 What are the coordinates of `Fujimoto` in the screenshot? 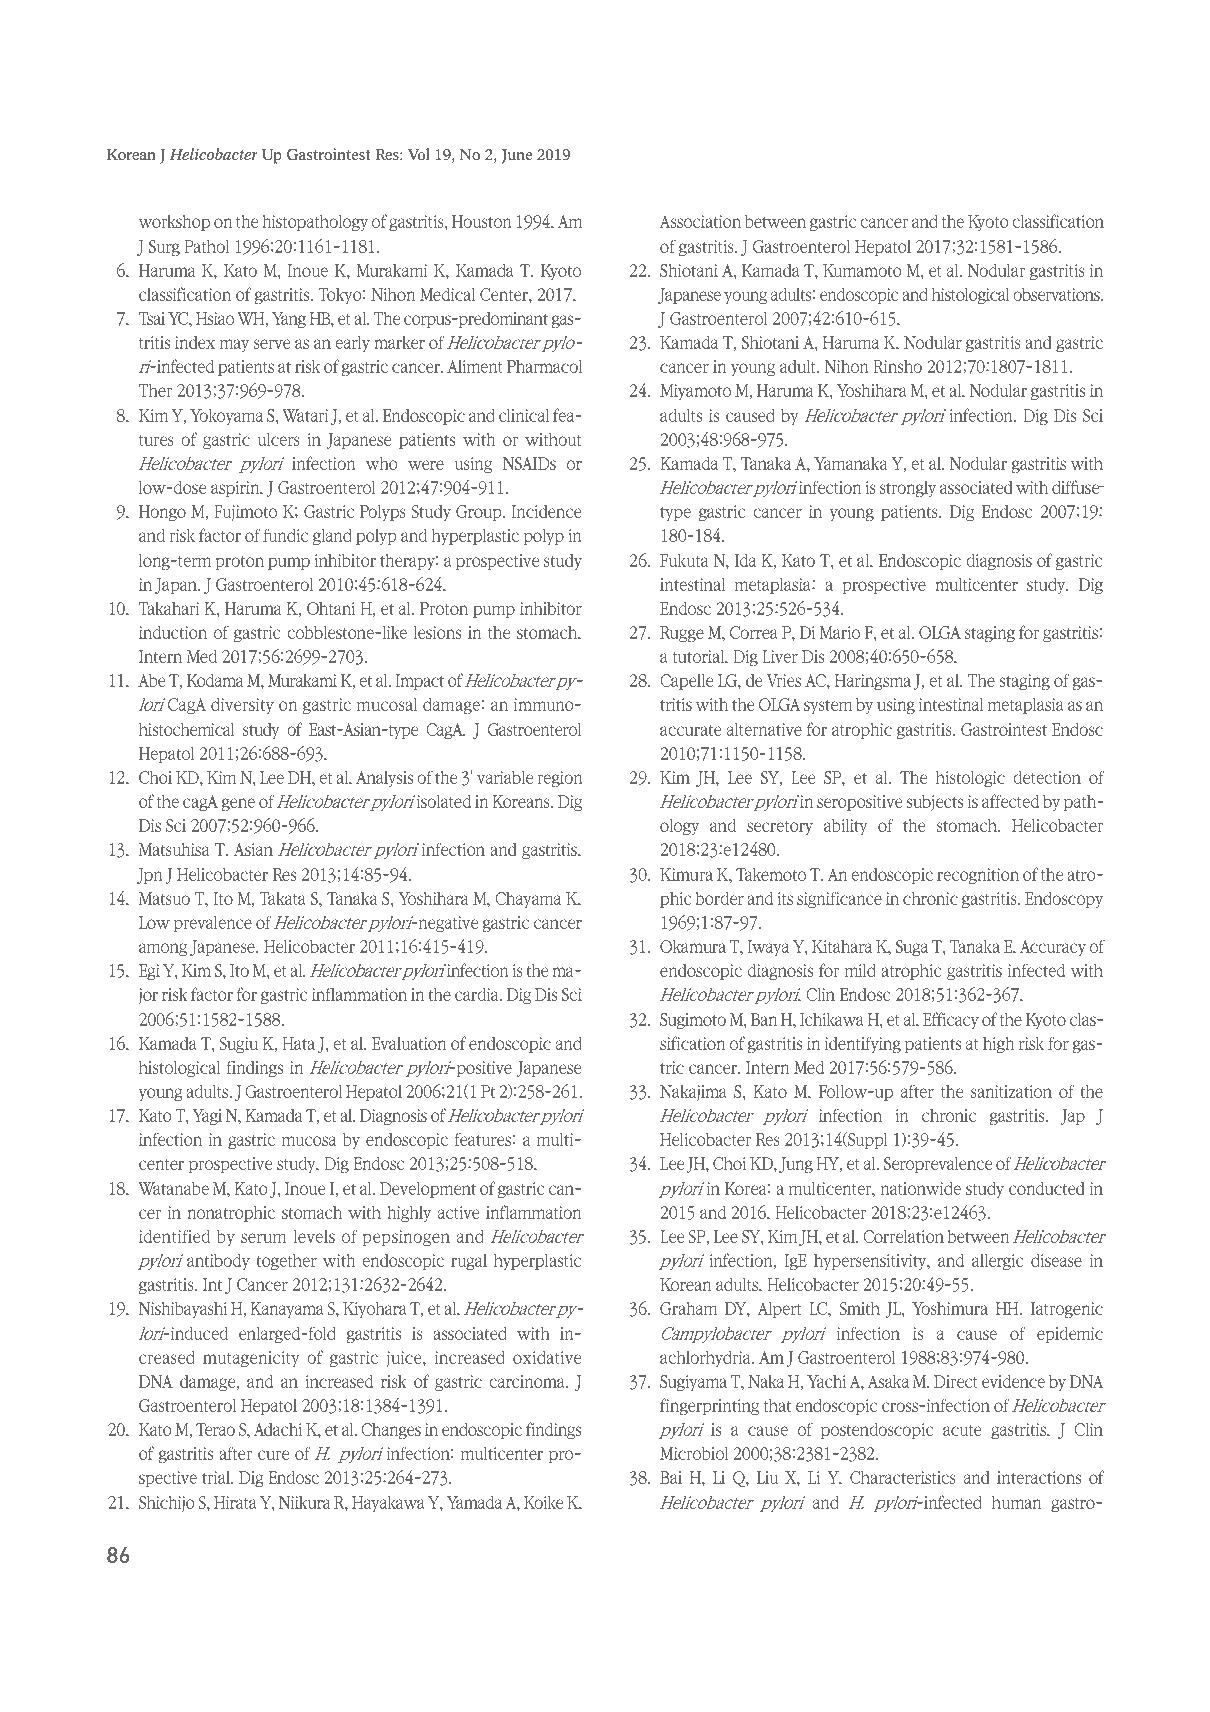 It's located at (245, 513).
